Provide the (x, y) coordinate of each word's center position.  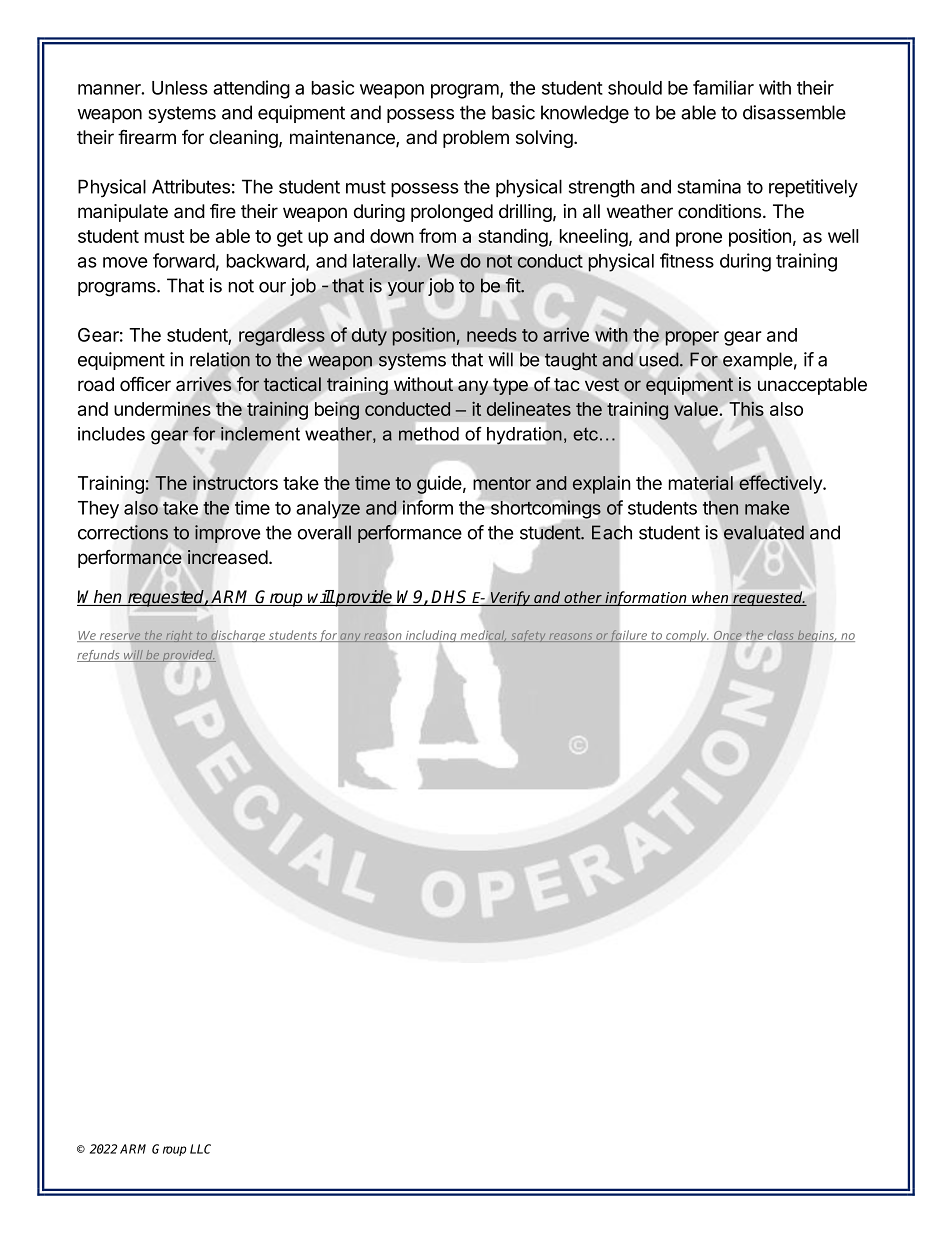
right (179, 636)
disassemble (794, 112)
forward (184, 260)
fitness (687, 260)
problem (476, 139)
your (406, 289)
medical (482, 636)
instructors (235, 482)
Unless (180, 88)
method (429, 434)
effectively (781, 484)
